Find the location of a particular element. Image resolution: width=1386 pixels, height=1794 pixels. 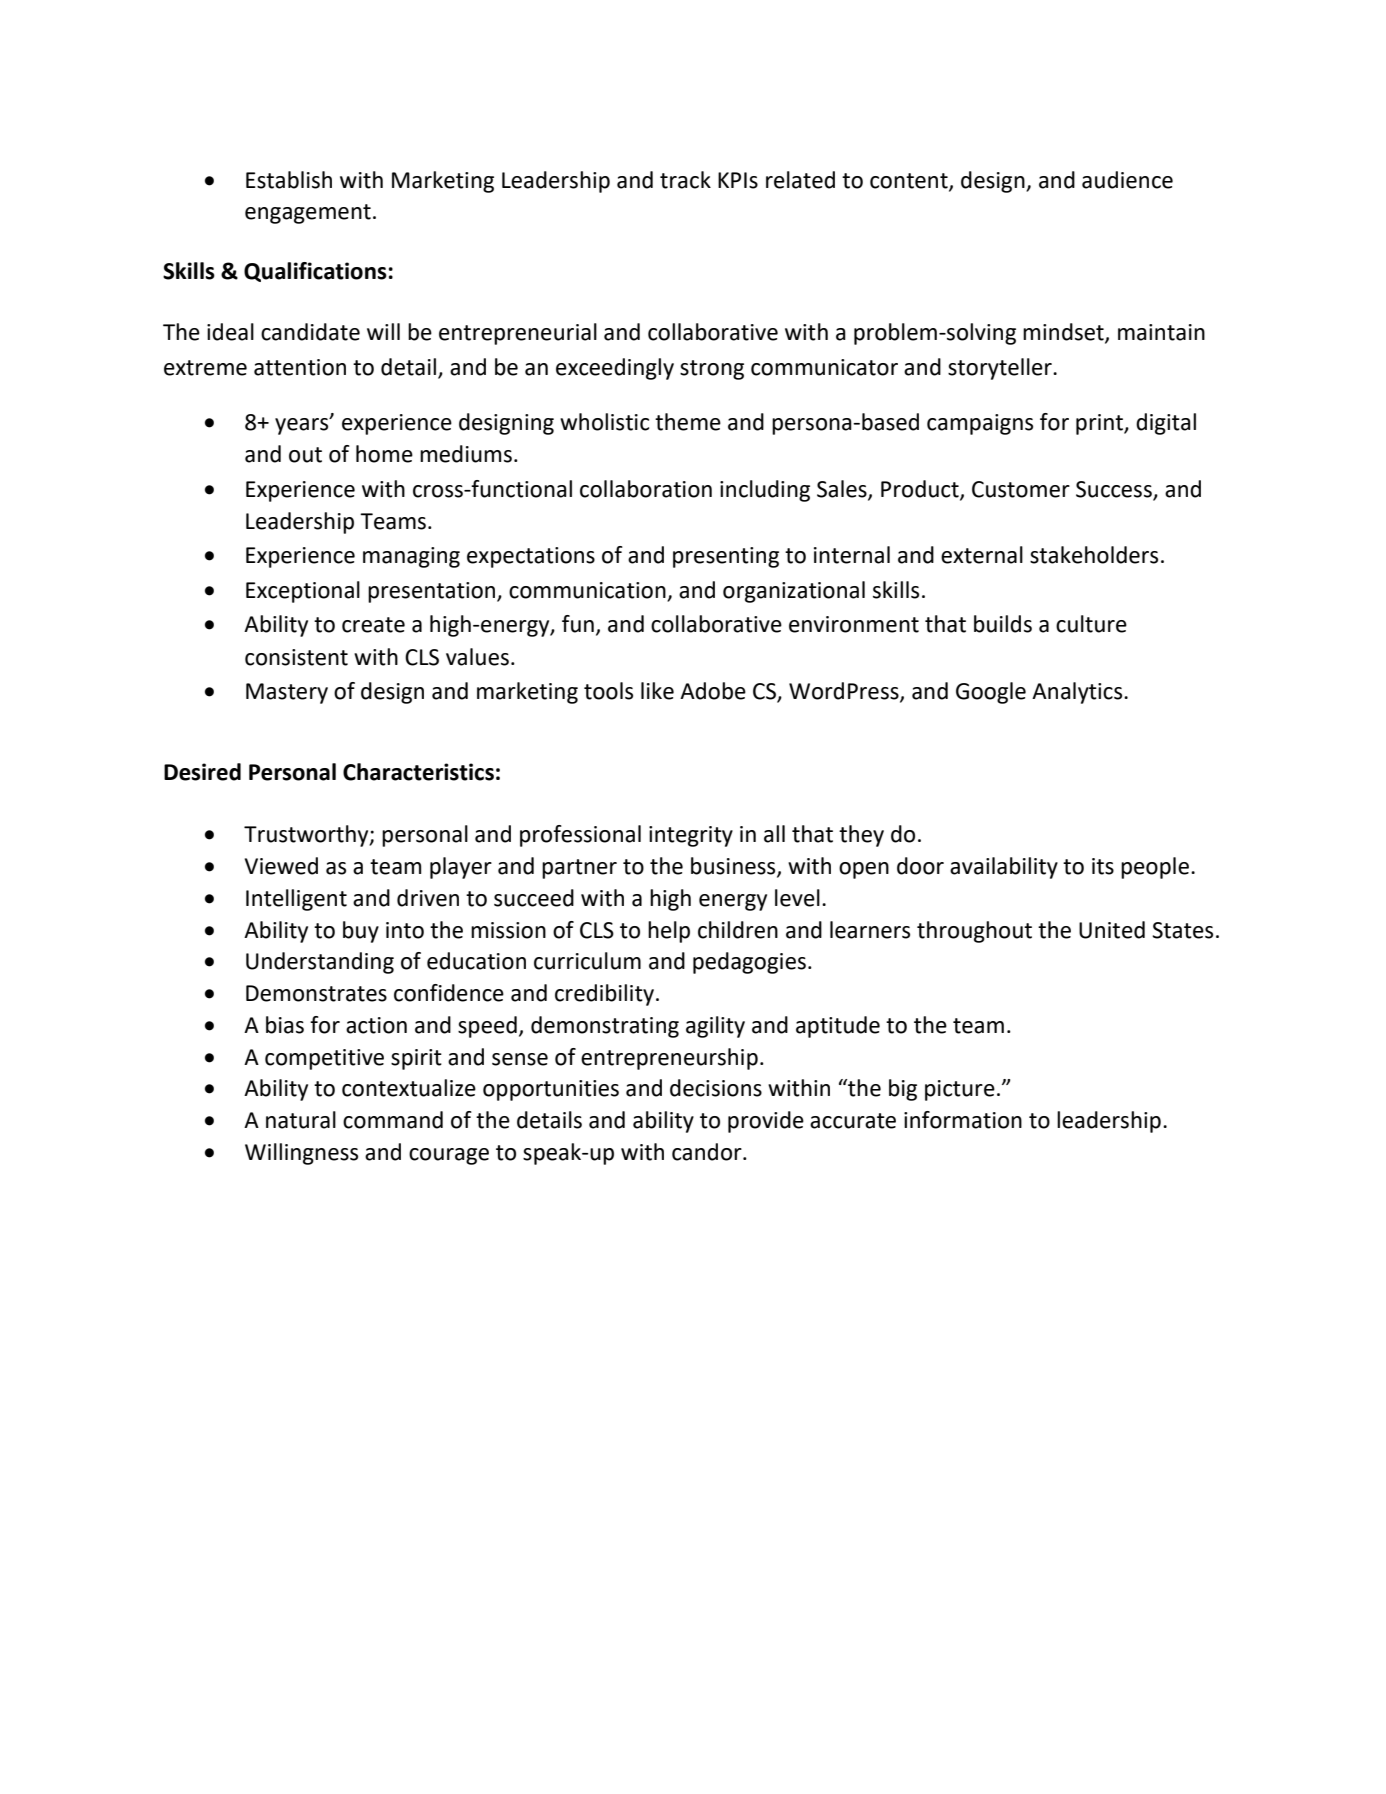

Analytics is located at coordinates (1078, 693).
